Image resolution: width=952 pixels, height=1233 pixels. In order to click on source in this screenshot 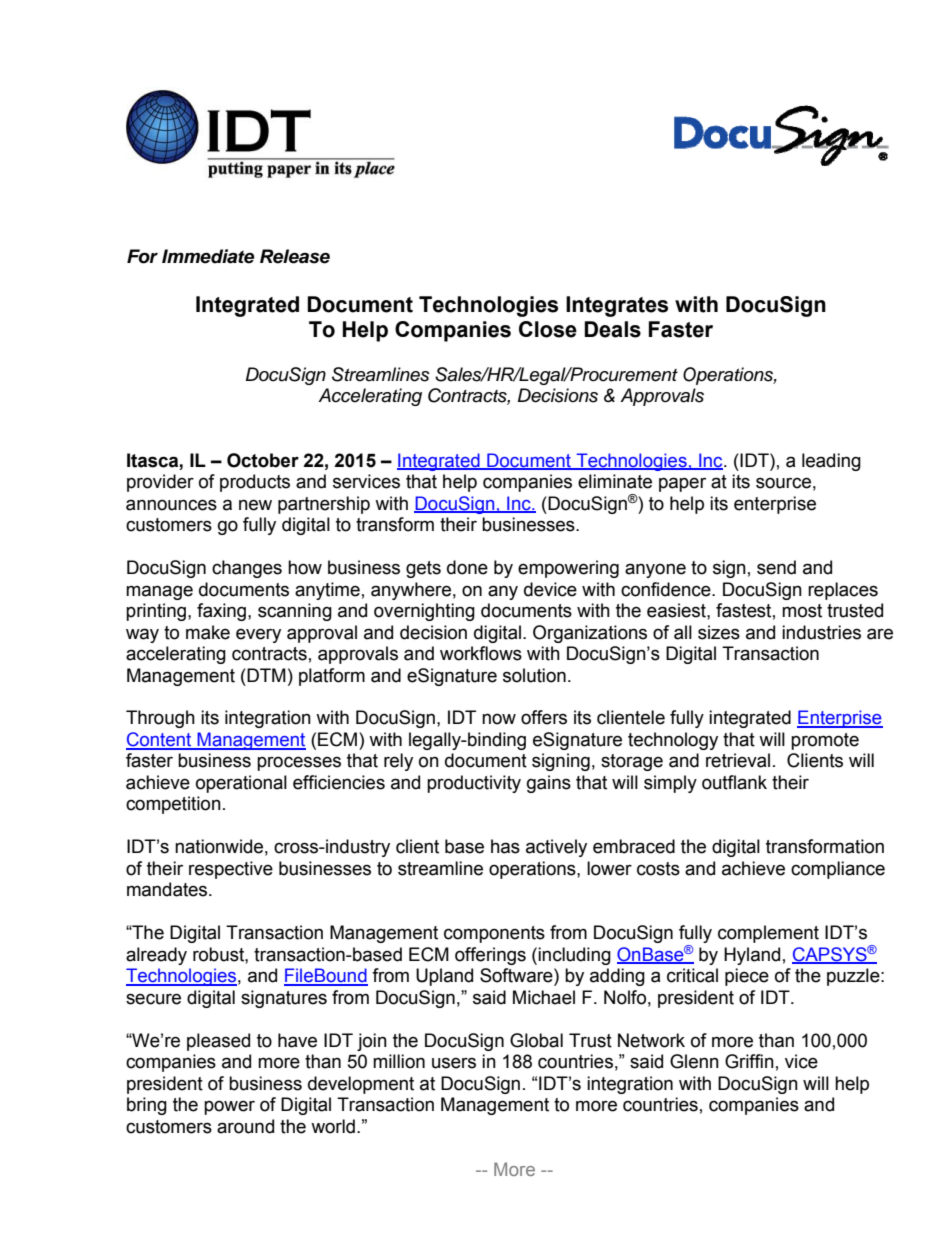, I will do `click(783, 483)`.
